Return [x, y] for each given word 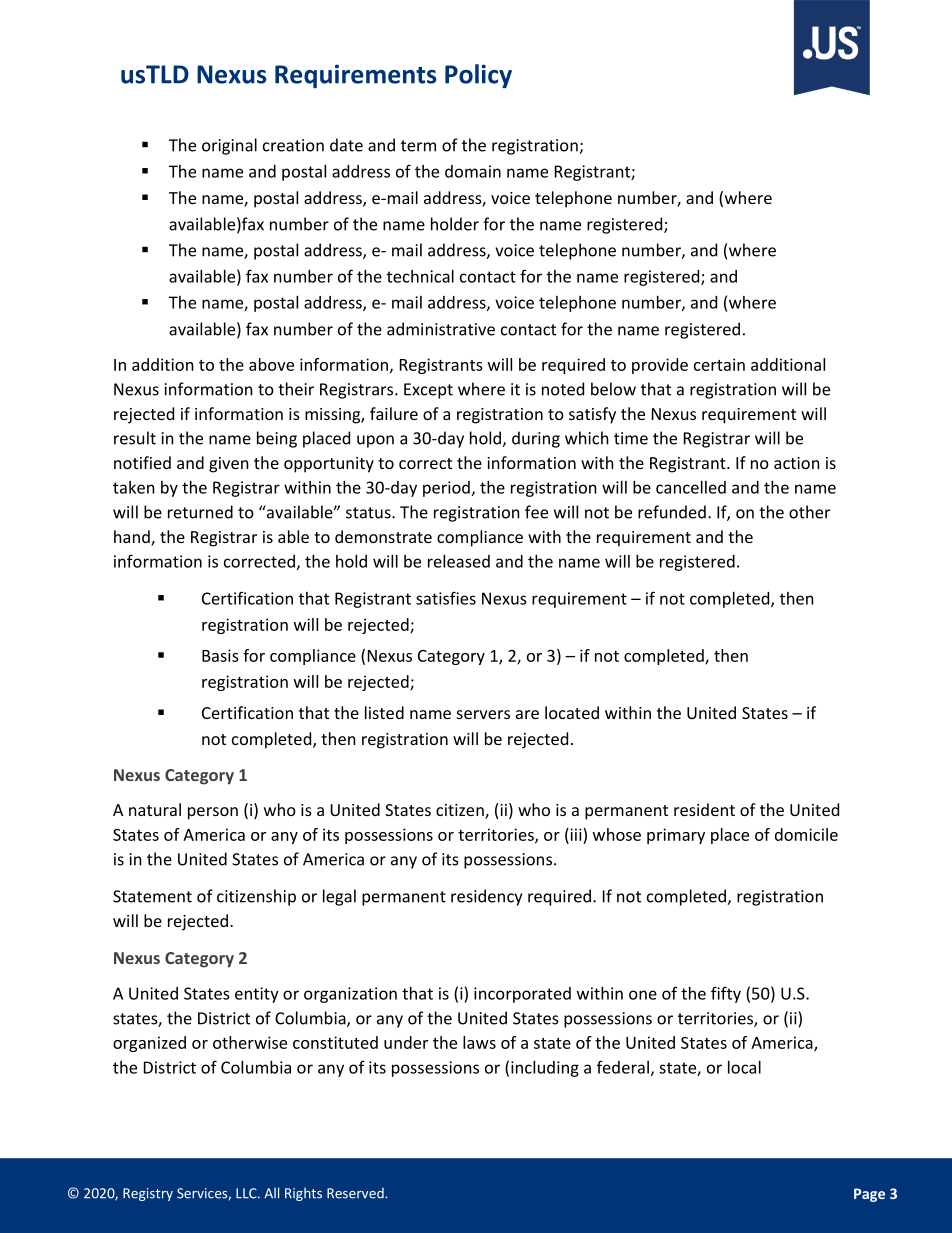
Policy [478, 76]
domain [473, 171]
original [229, 146]
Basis [220, 655]
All [271, 1193]
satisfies [446, 598]
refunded [672, 512]
